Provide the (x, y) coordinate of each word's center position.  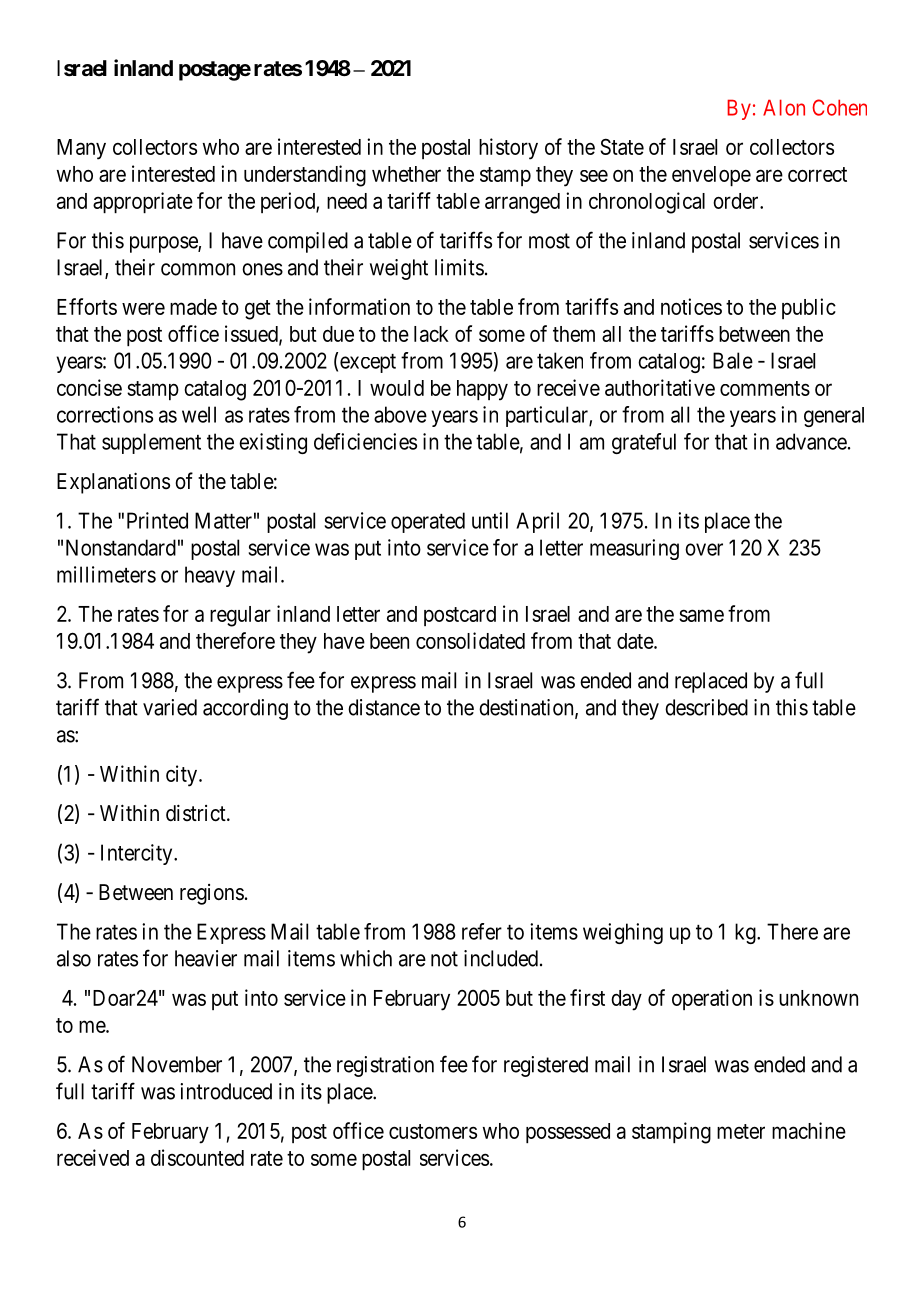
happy (482, 390)
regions (212, 894)
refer (482, 931)
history (508, 149)
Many (81, 149)
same (701, 615)
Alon (784, 107)
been (389, 641)
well (199, 414)
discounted (197, 1157)
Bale (733, 360)
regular (240, 616)
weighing (623, 933)
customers (433, 1131)
